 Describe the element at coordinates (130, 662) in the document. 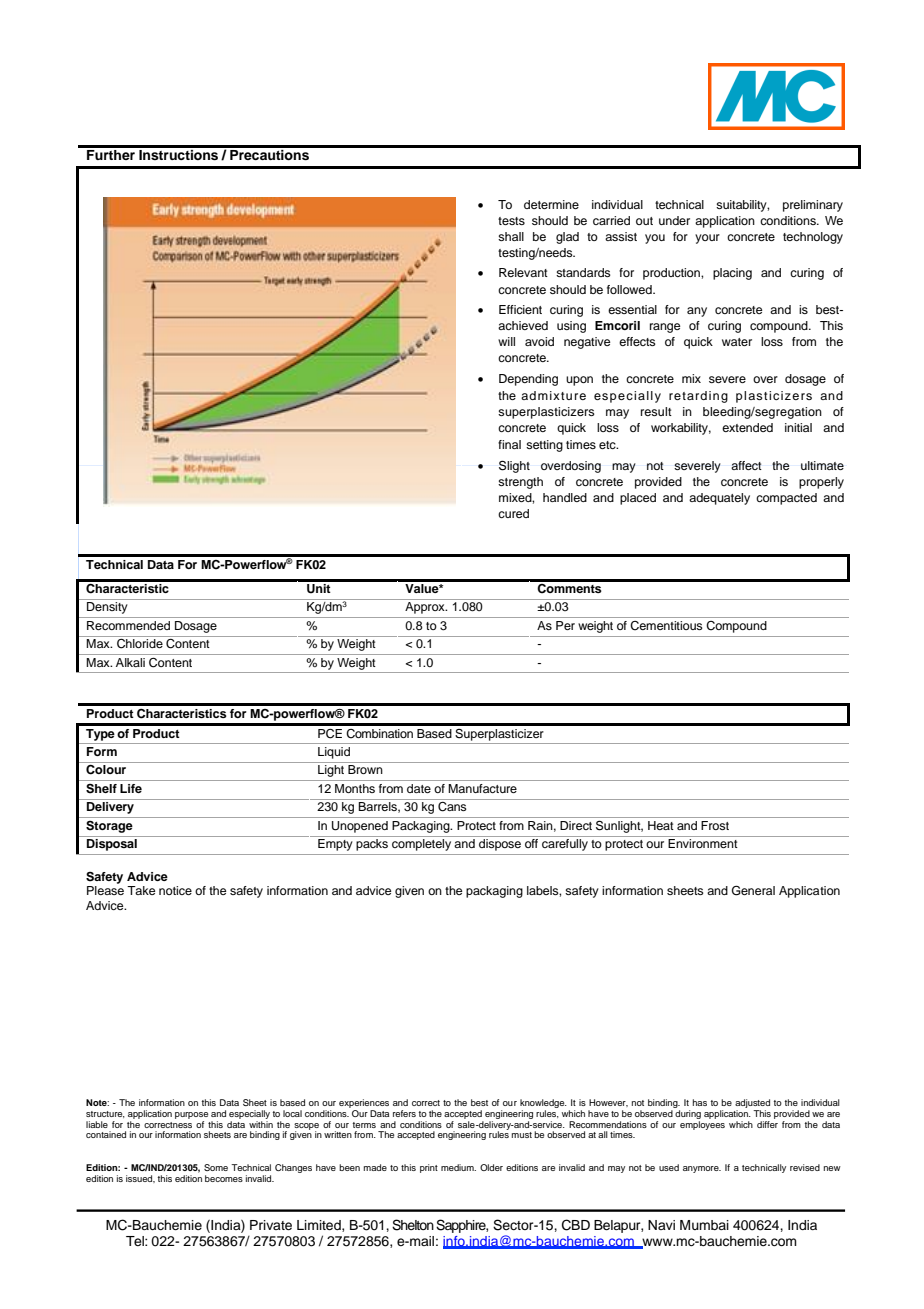

I see `Alkali` at that location.
